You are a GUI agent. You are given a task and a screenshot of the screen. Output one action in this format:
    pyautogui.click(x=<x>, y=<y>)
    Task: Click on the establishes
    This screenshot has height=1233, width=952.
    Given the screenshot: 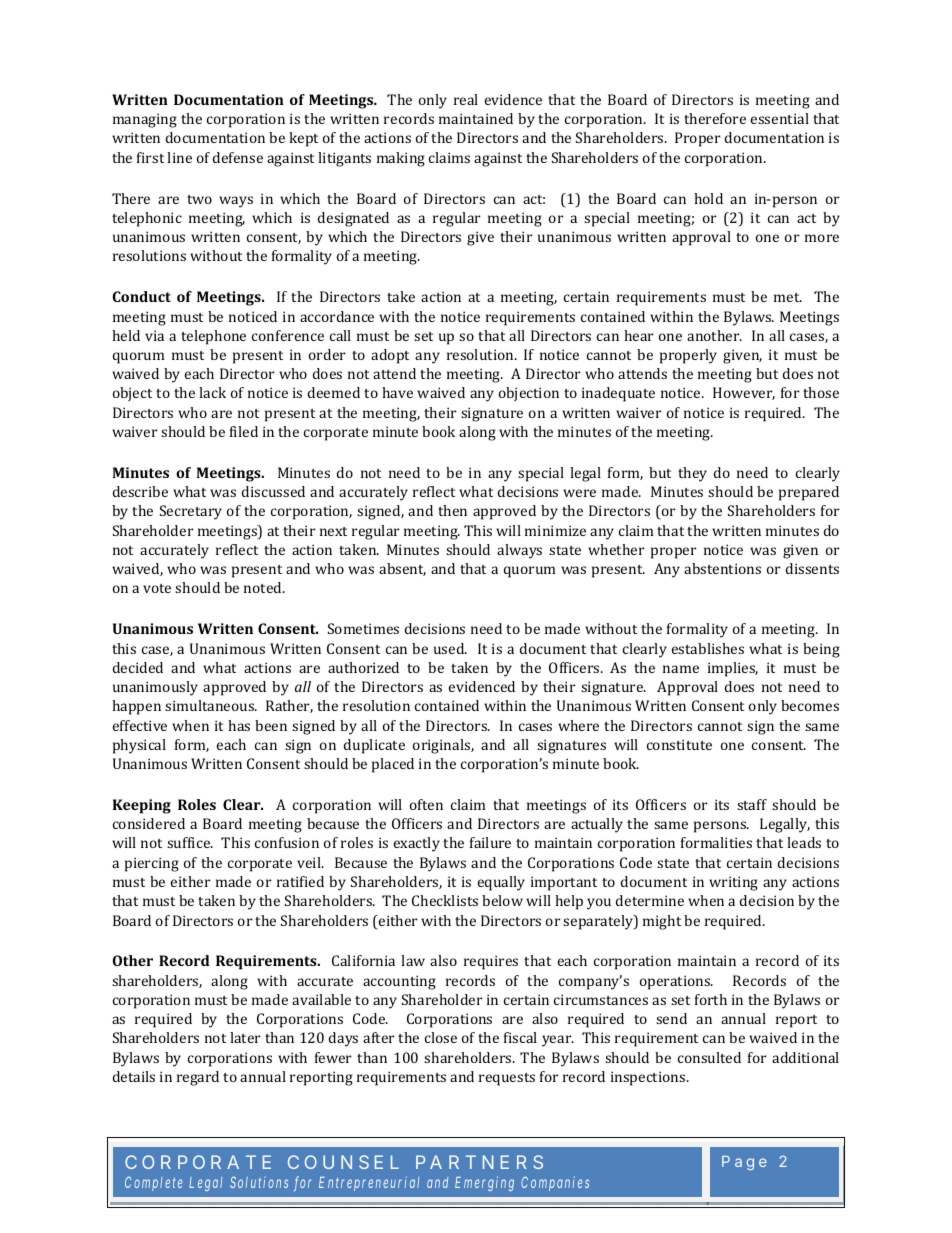 What is the action you would take?
    pyautogui.click(x=708, y=648)
